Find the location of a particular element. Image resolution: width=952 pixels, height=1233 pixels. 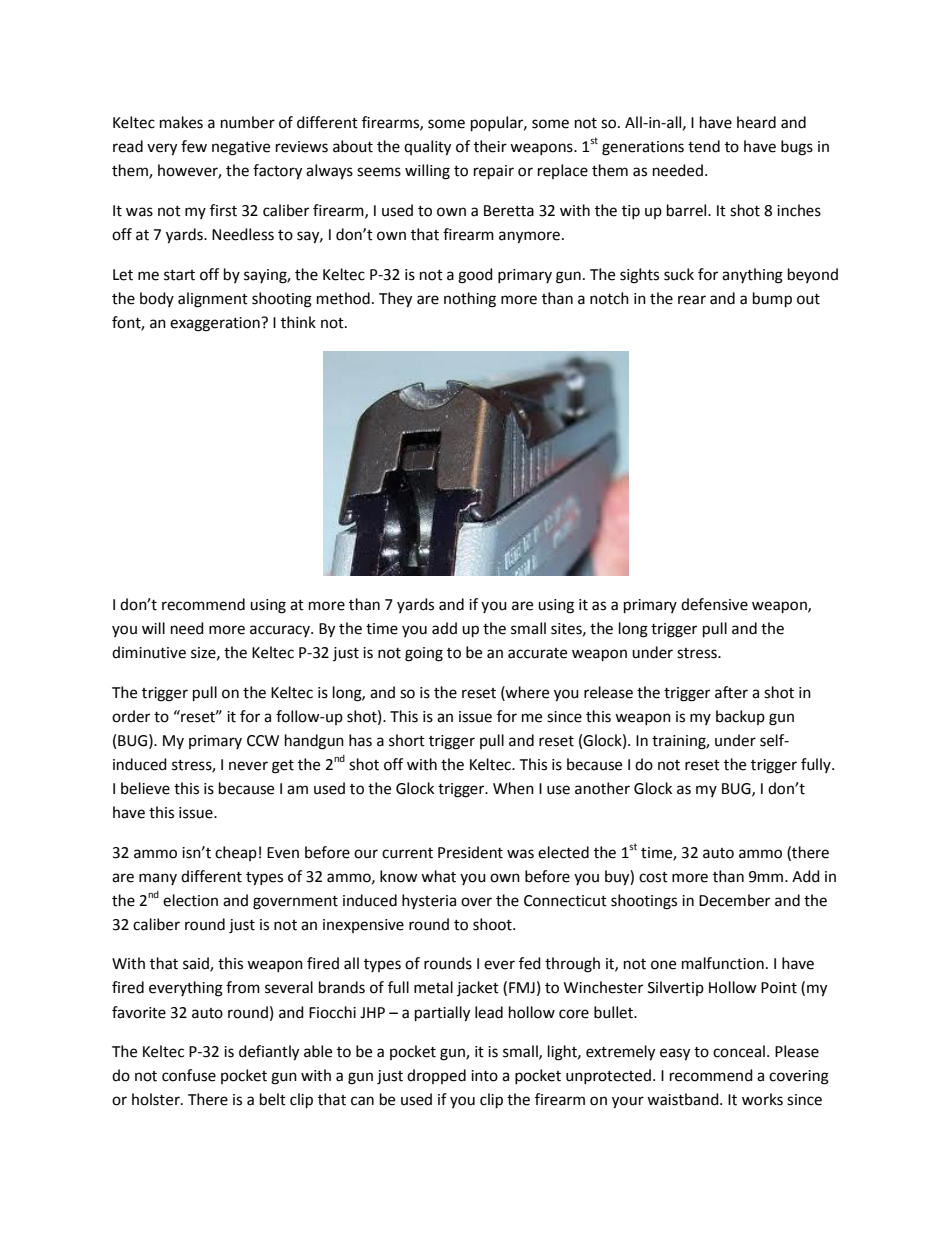

President is located at coordinates (470, 852).
